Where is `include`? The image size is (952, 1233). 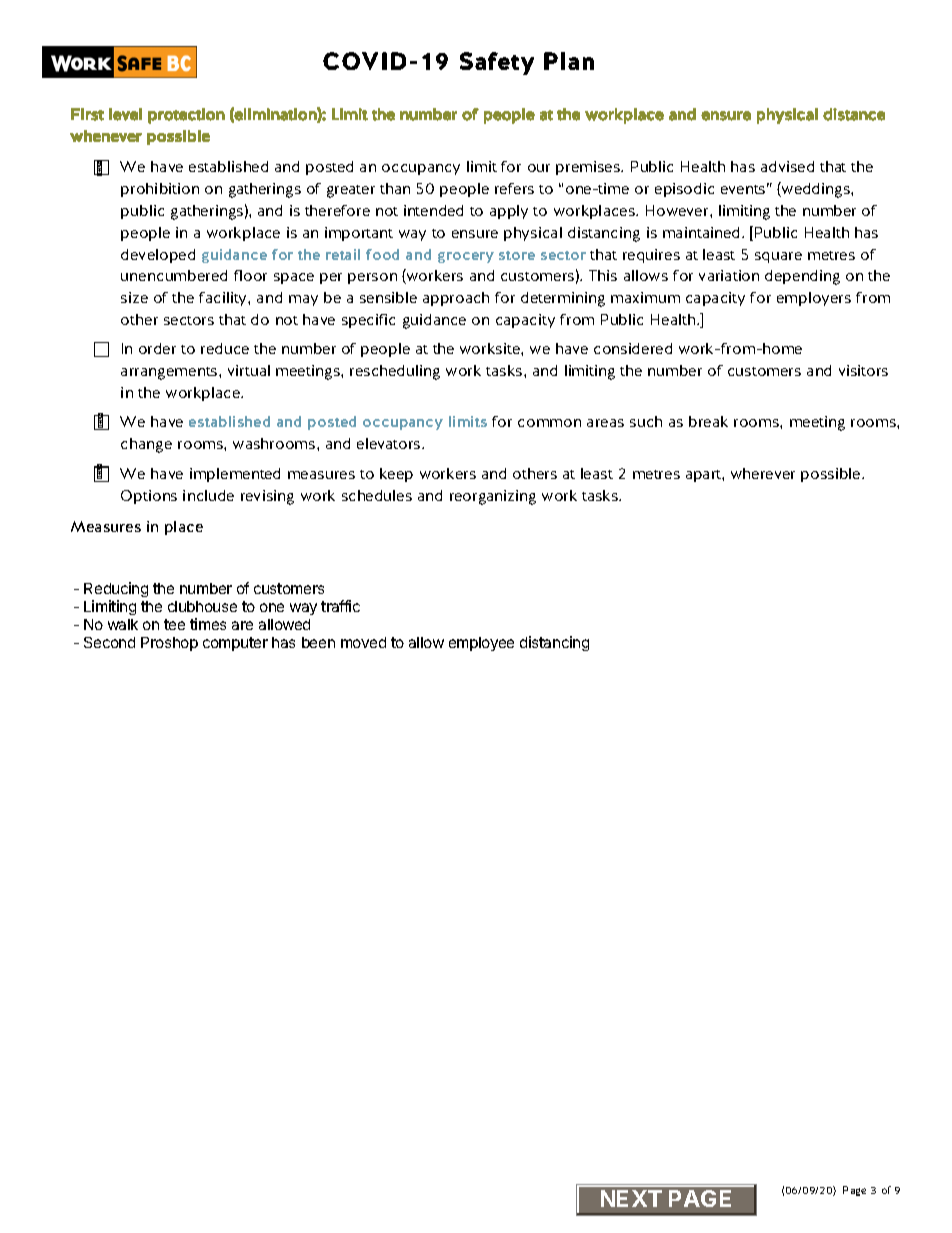 include is located at coordinates (208, 495).
